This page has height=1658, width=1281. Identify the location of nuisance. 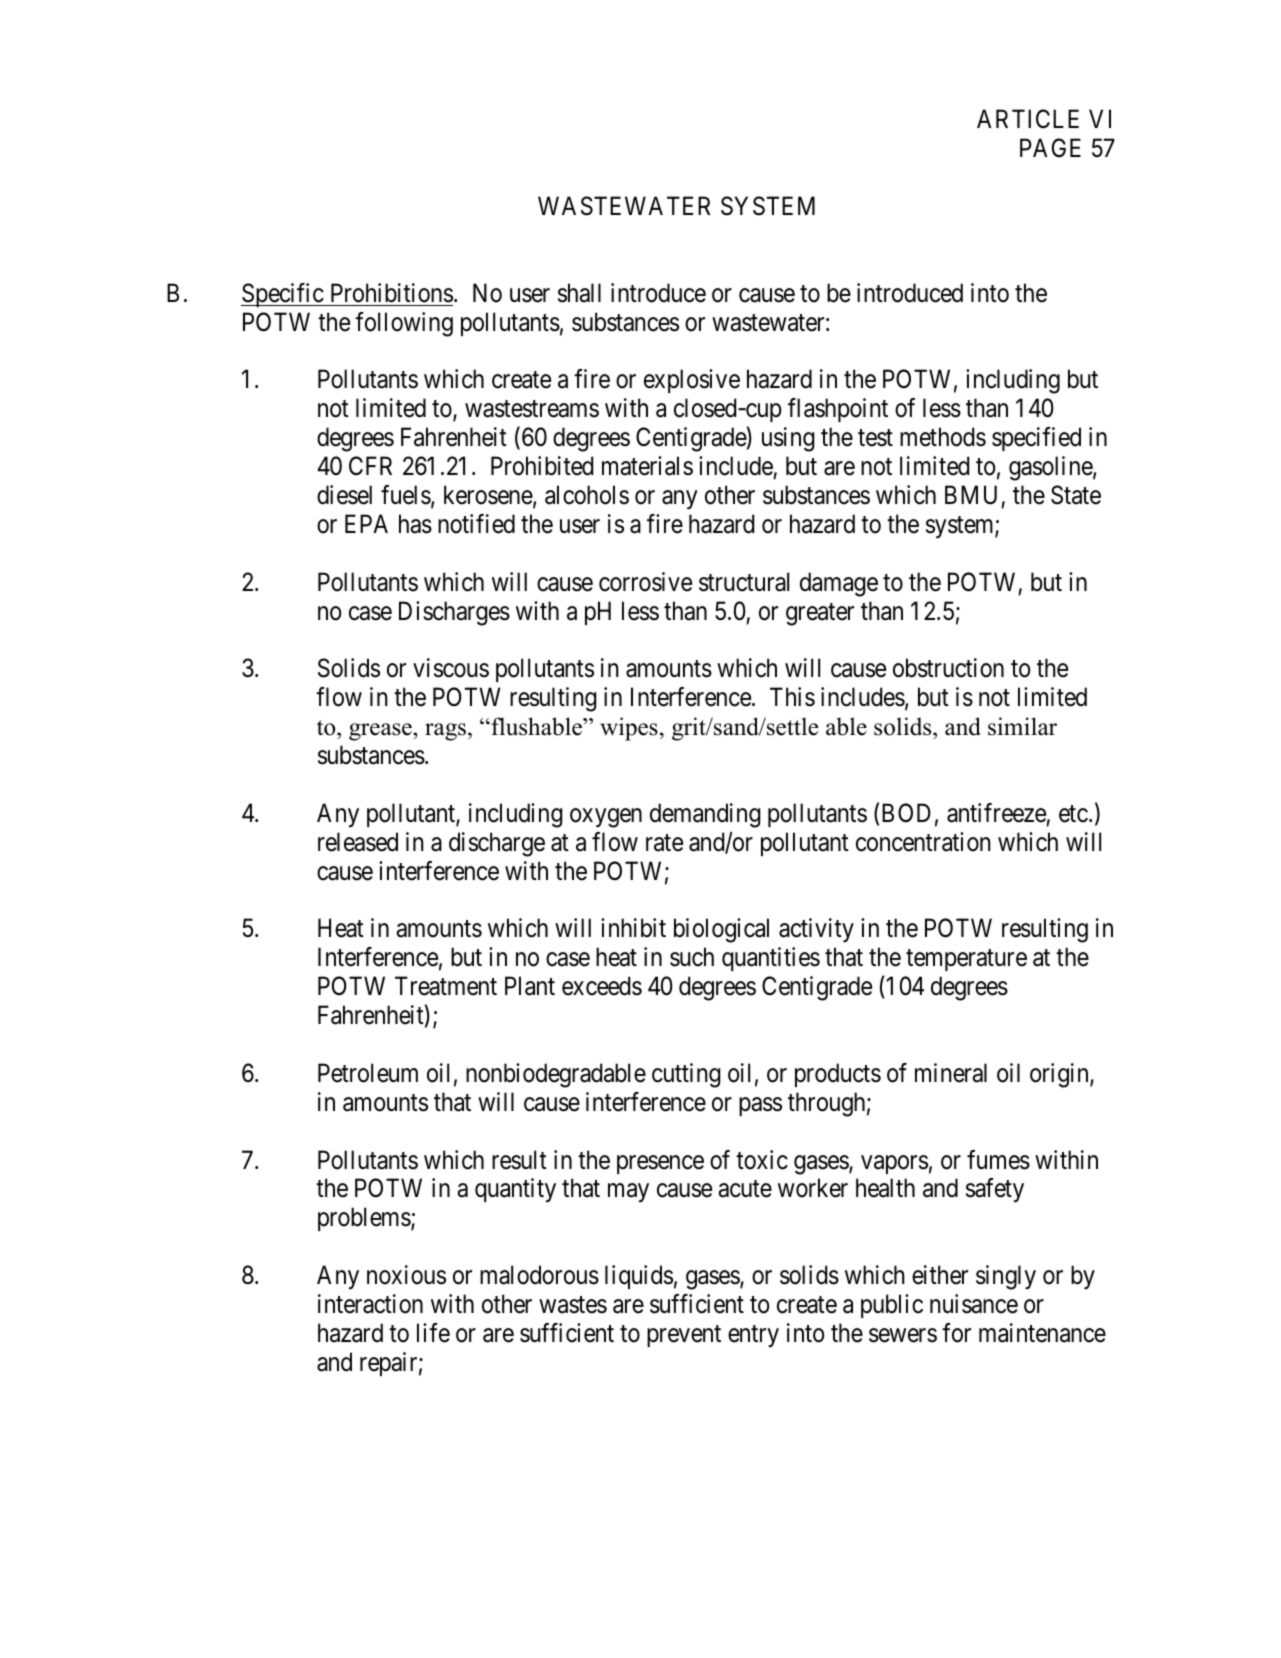
(974, 1304).
